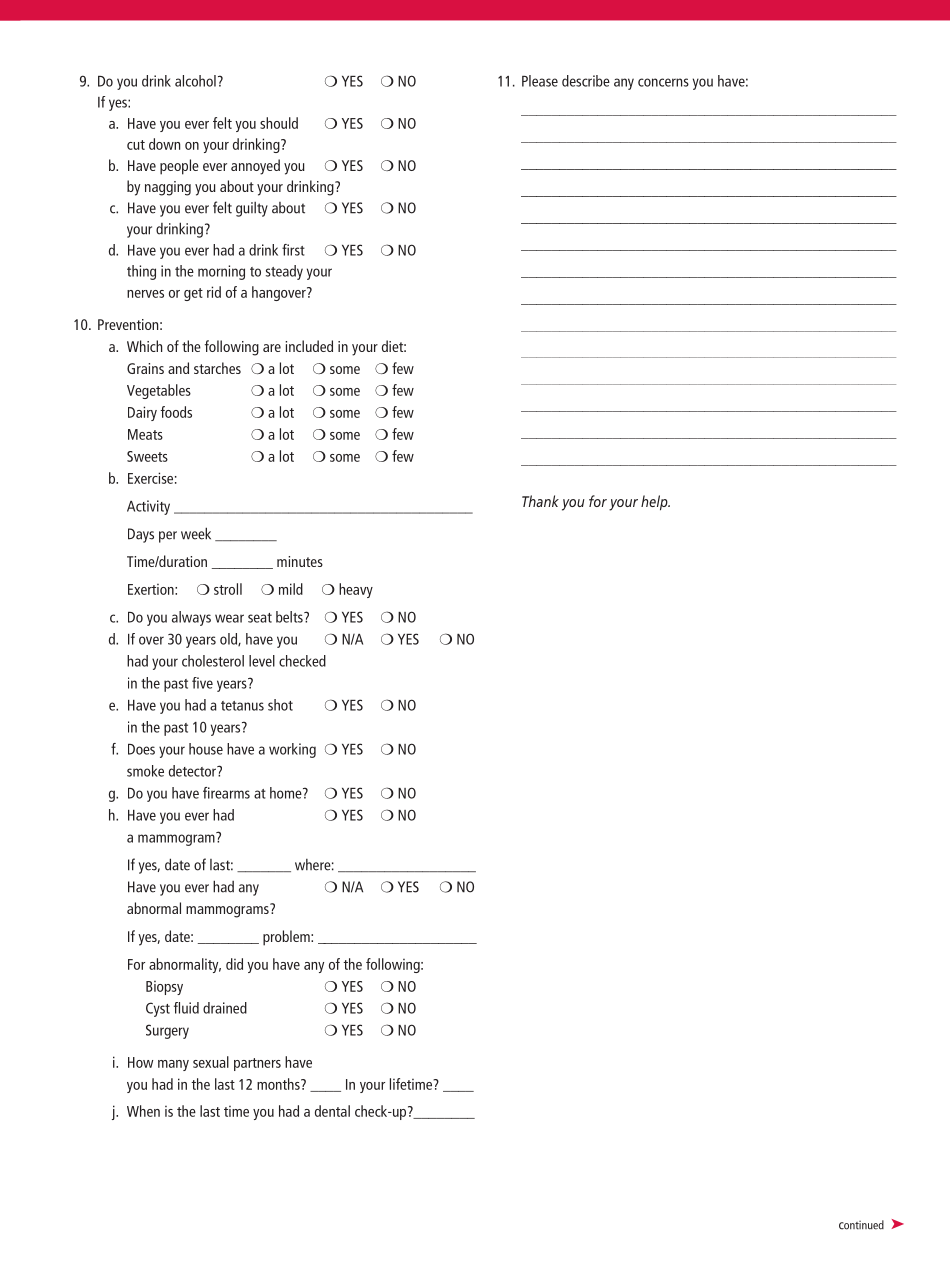  I want to click on working, so click(292, 750).
